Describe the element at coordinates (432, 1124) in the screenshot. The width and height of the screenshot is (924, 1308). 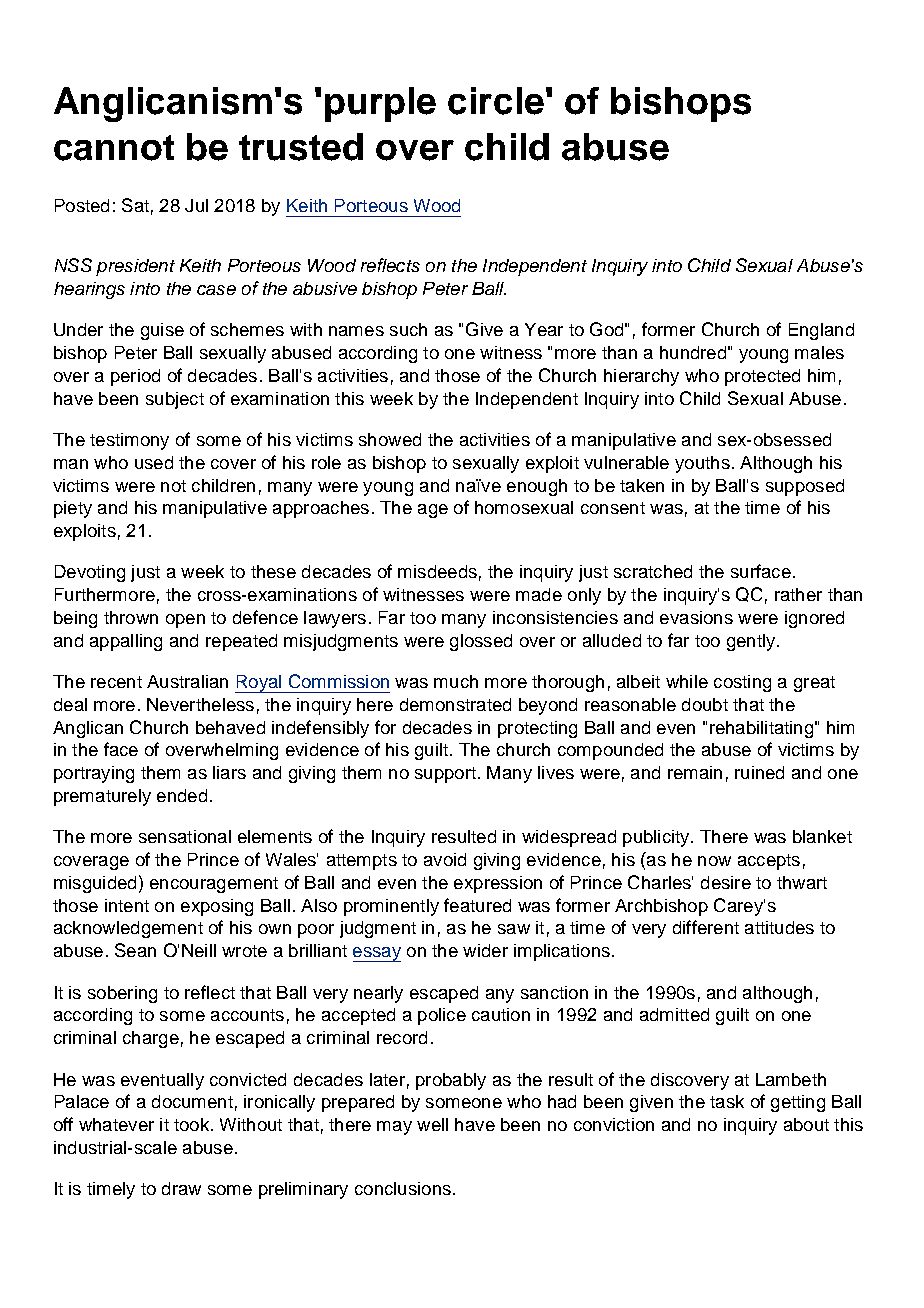
I see `well` at that location.
